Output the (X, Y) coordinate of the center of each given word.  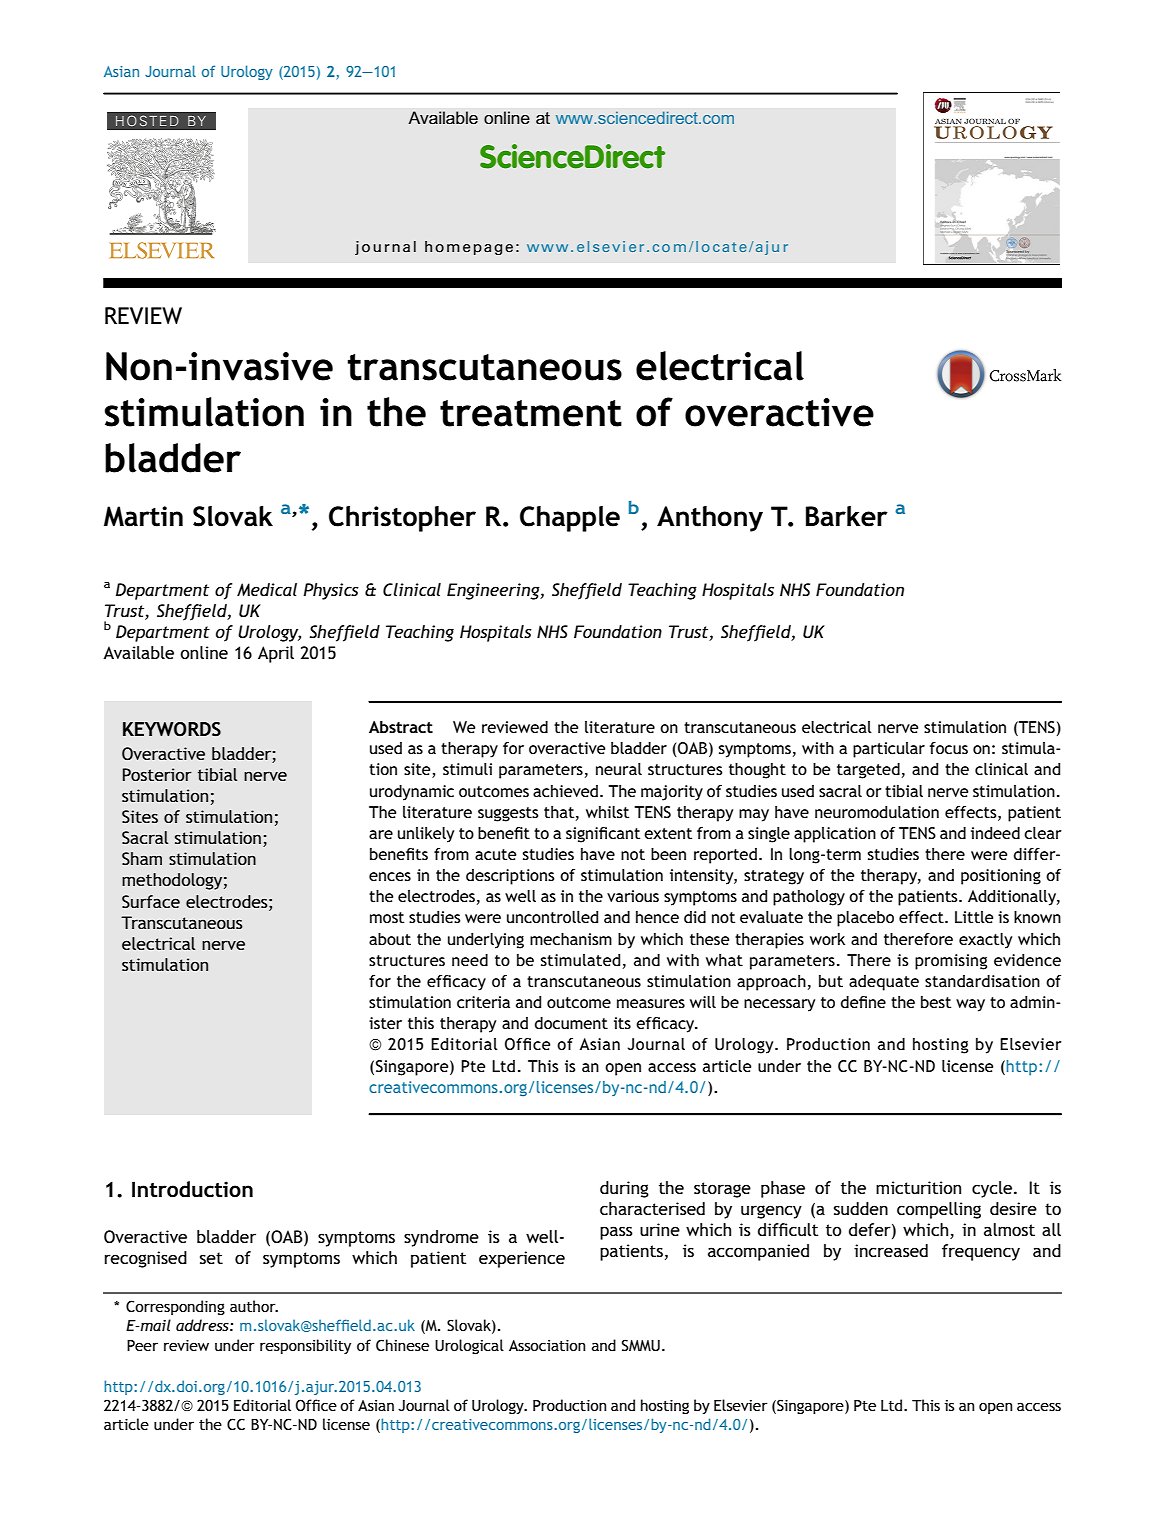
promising (951, 962)
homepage (469, 248)
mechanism (571, 939)
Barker (847, 516)
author (254, 1306)
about (390, 939)
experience (522, 1259)
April (276, 654)
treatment (531, 413)
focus (949, 748)
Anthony (710, 519)
